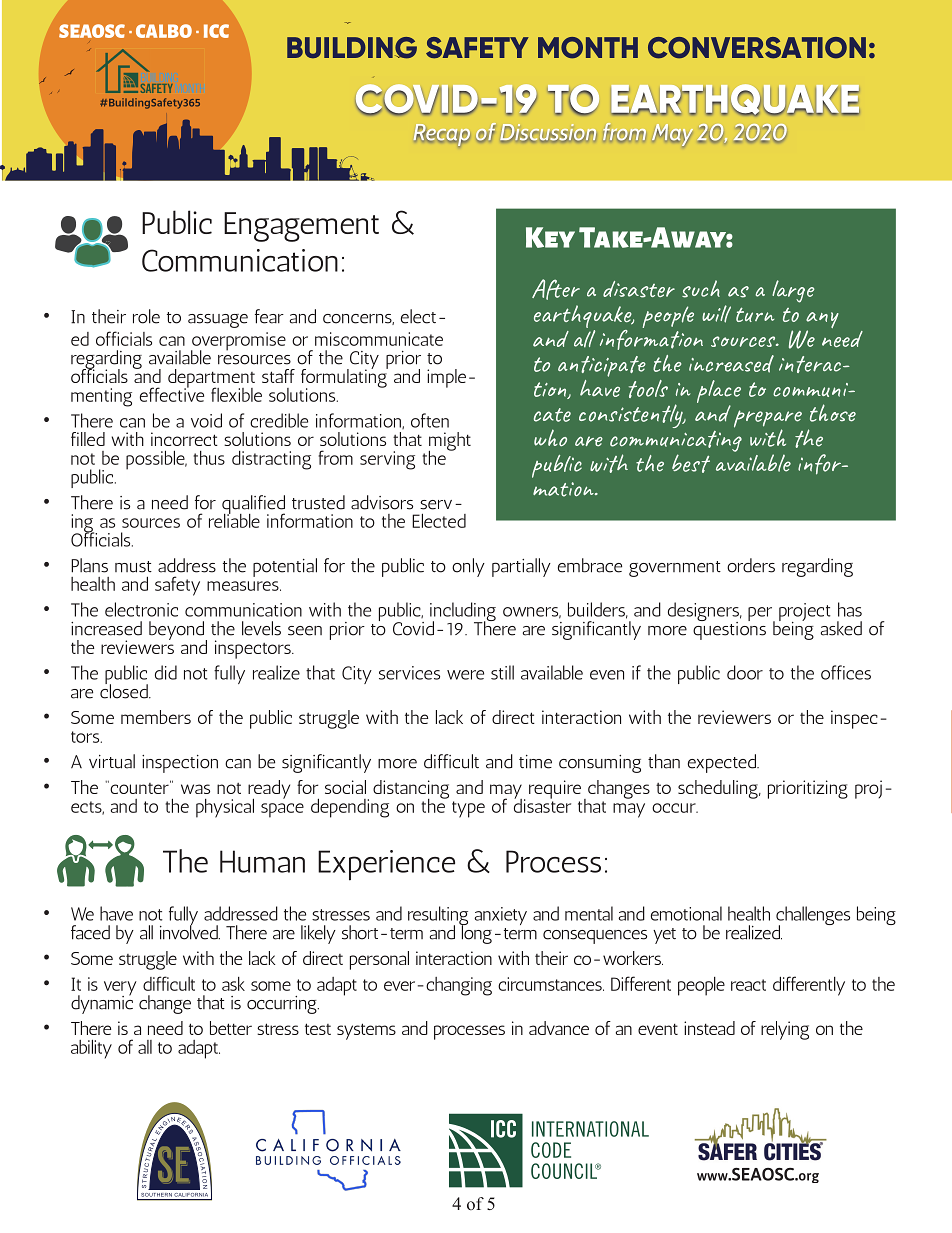 The image size is (952, 1233). I want to click on Key, so click(550, 237).
